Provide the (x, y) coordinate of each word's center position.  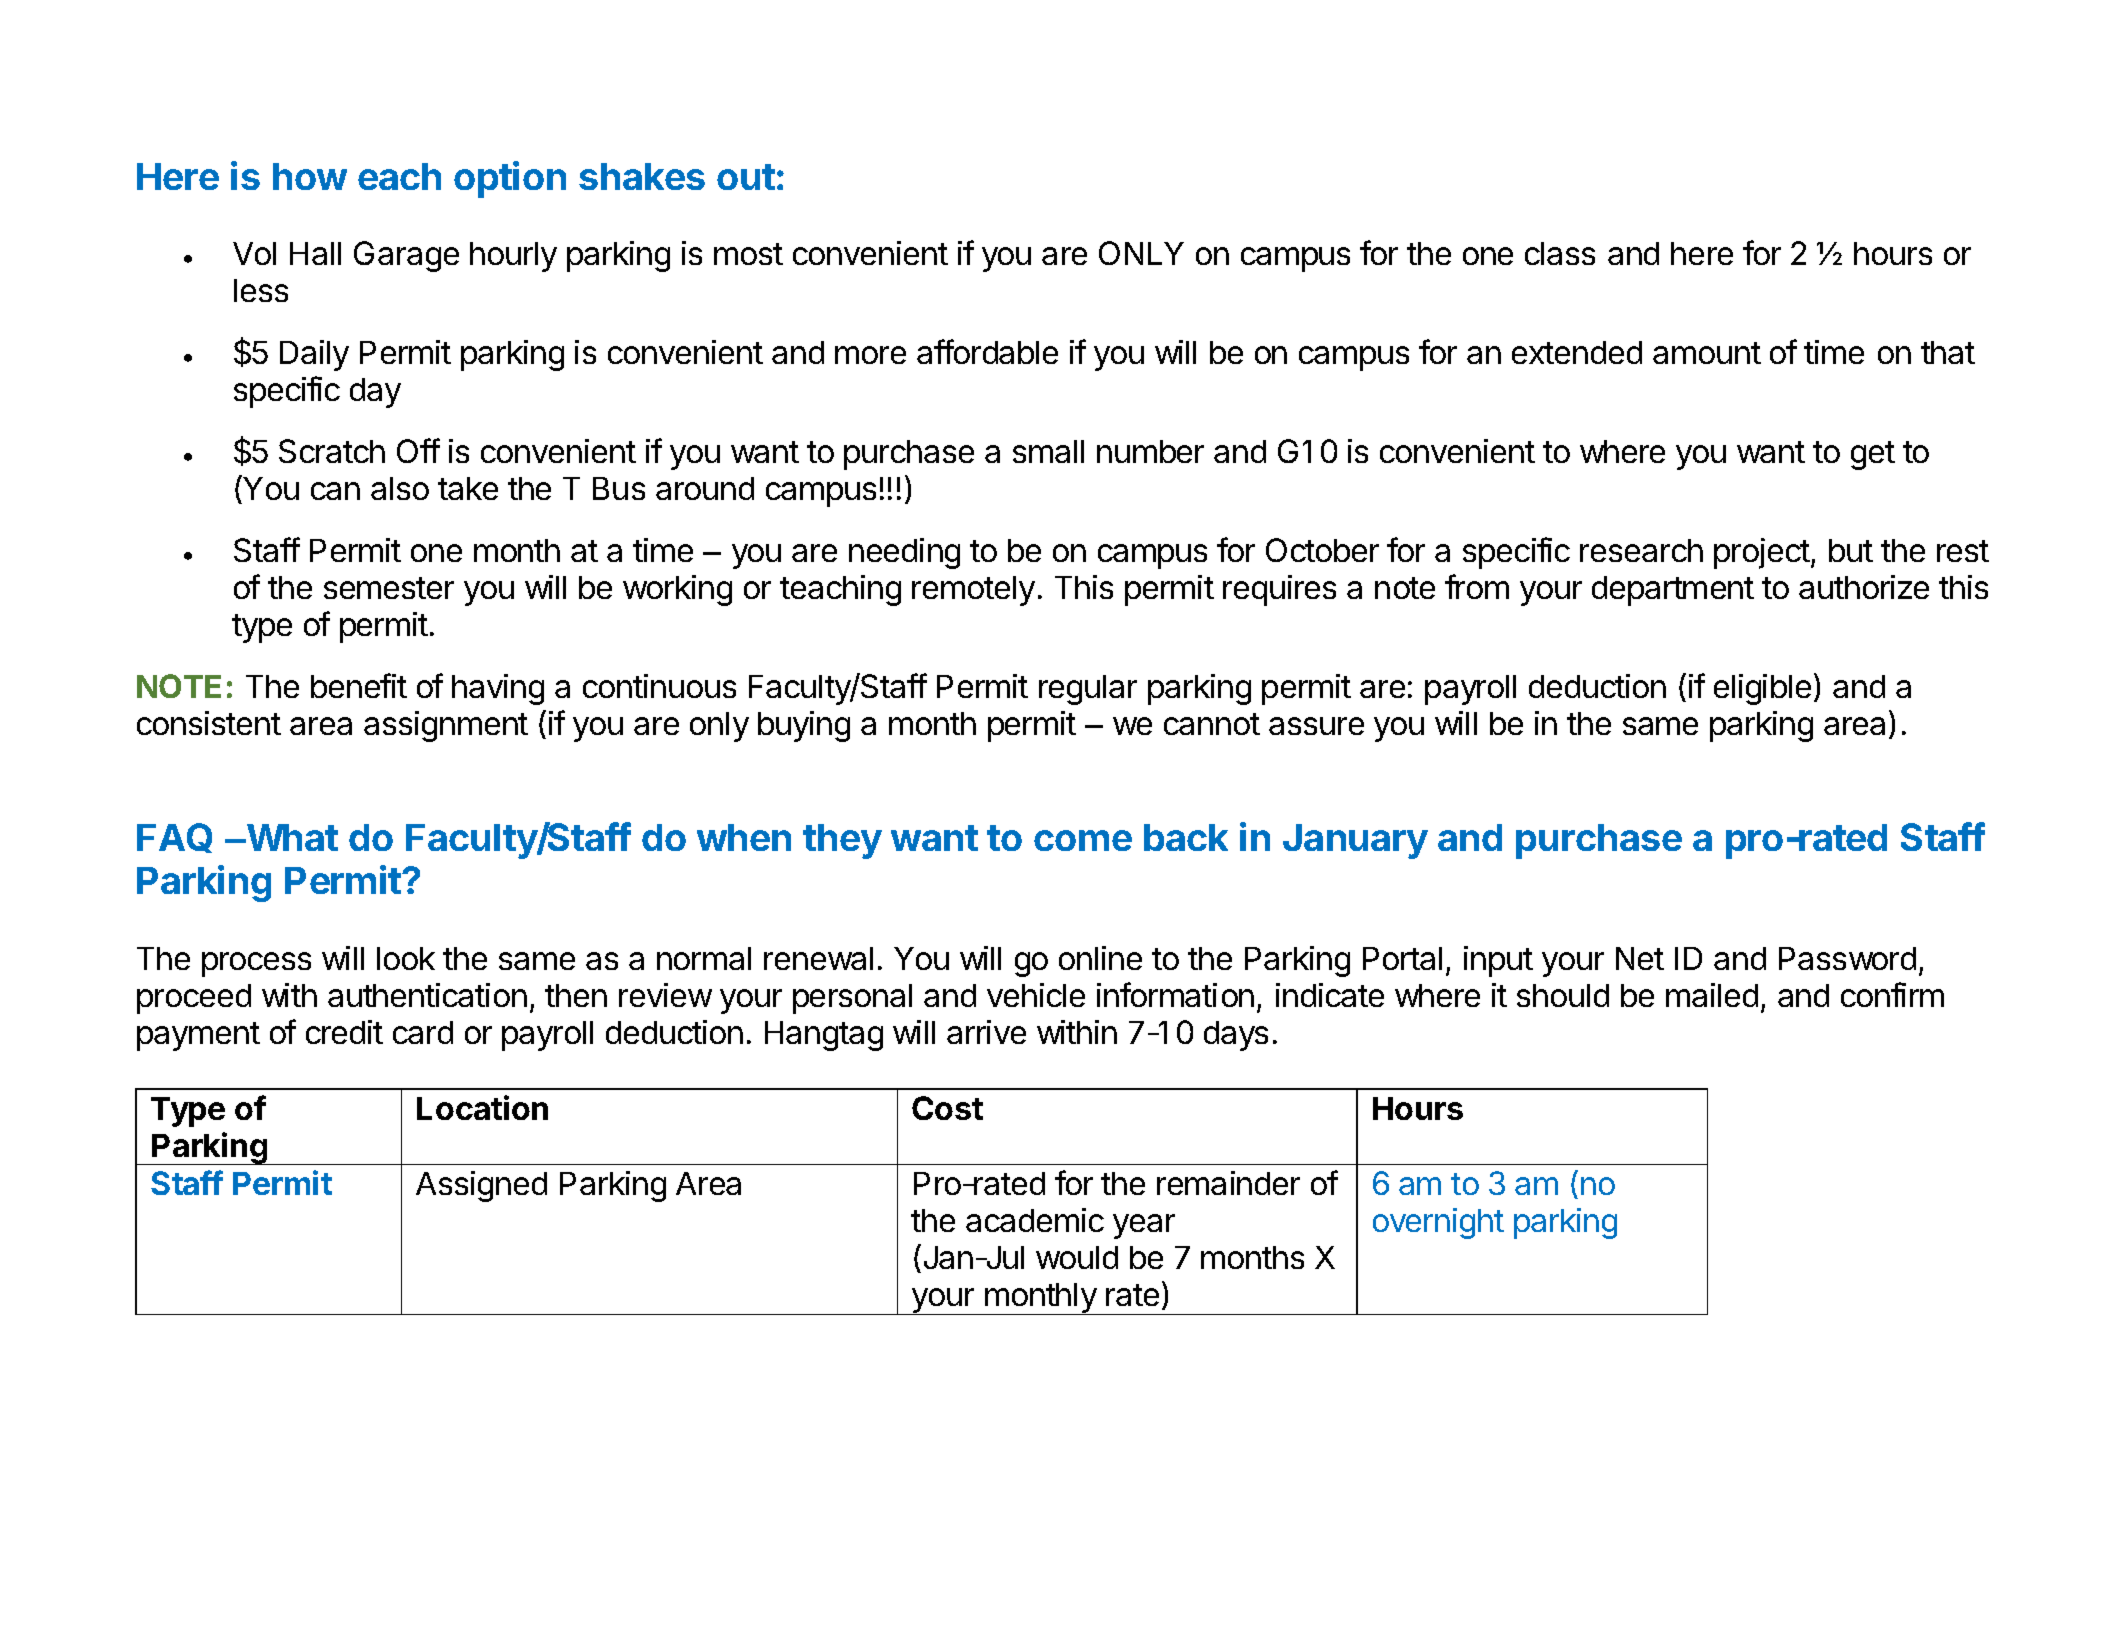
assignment (446, 726)
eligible (1762, 689)
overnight (1438, 1223)
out (746, 177)
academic (1035, 1220)
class (1560, 253)
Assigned (481, 1186)
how (310, 176)
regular (1088, 690)
